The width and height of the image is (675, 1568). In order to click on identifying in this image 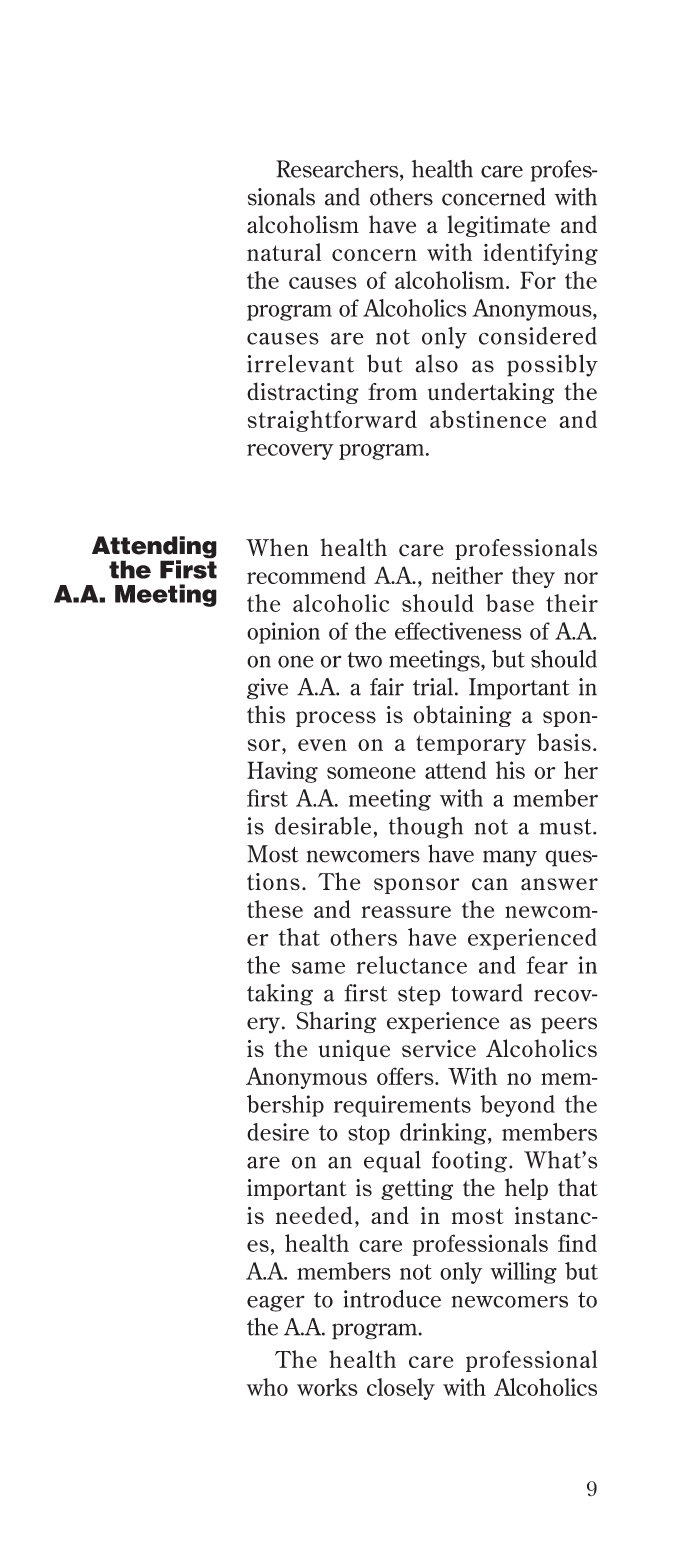, I will do `click(541, 254)`.
